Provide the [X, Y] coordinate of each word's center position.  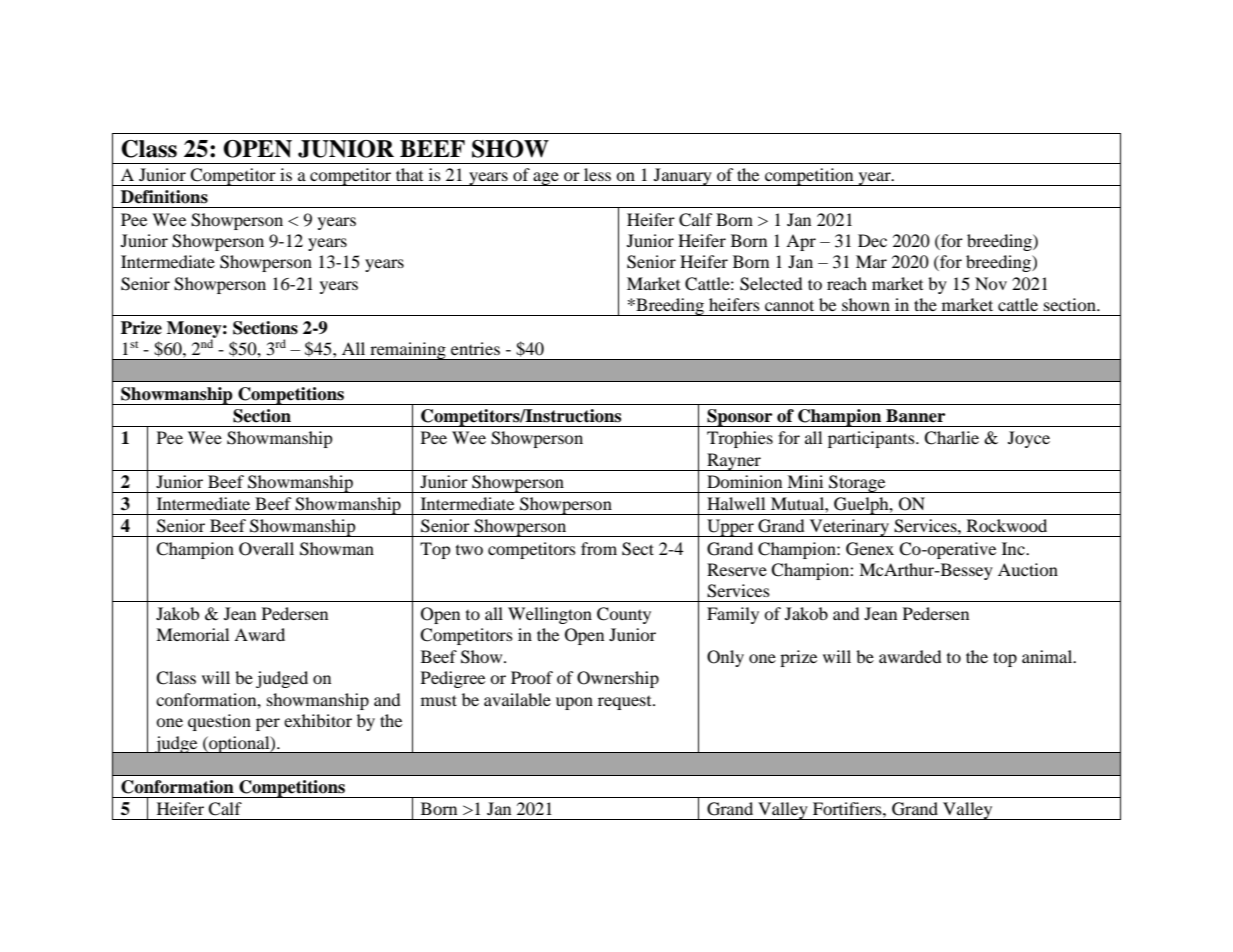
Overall [266, 549]
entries [475, 348]
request [626, 703]
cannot [789, 305]
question [219, 722]
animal [1048, 656]
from [599, 548]
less [597, 174]
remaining [408, 351]
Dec [872, 240]
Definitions [164, 197]
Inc [1014, 548]
